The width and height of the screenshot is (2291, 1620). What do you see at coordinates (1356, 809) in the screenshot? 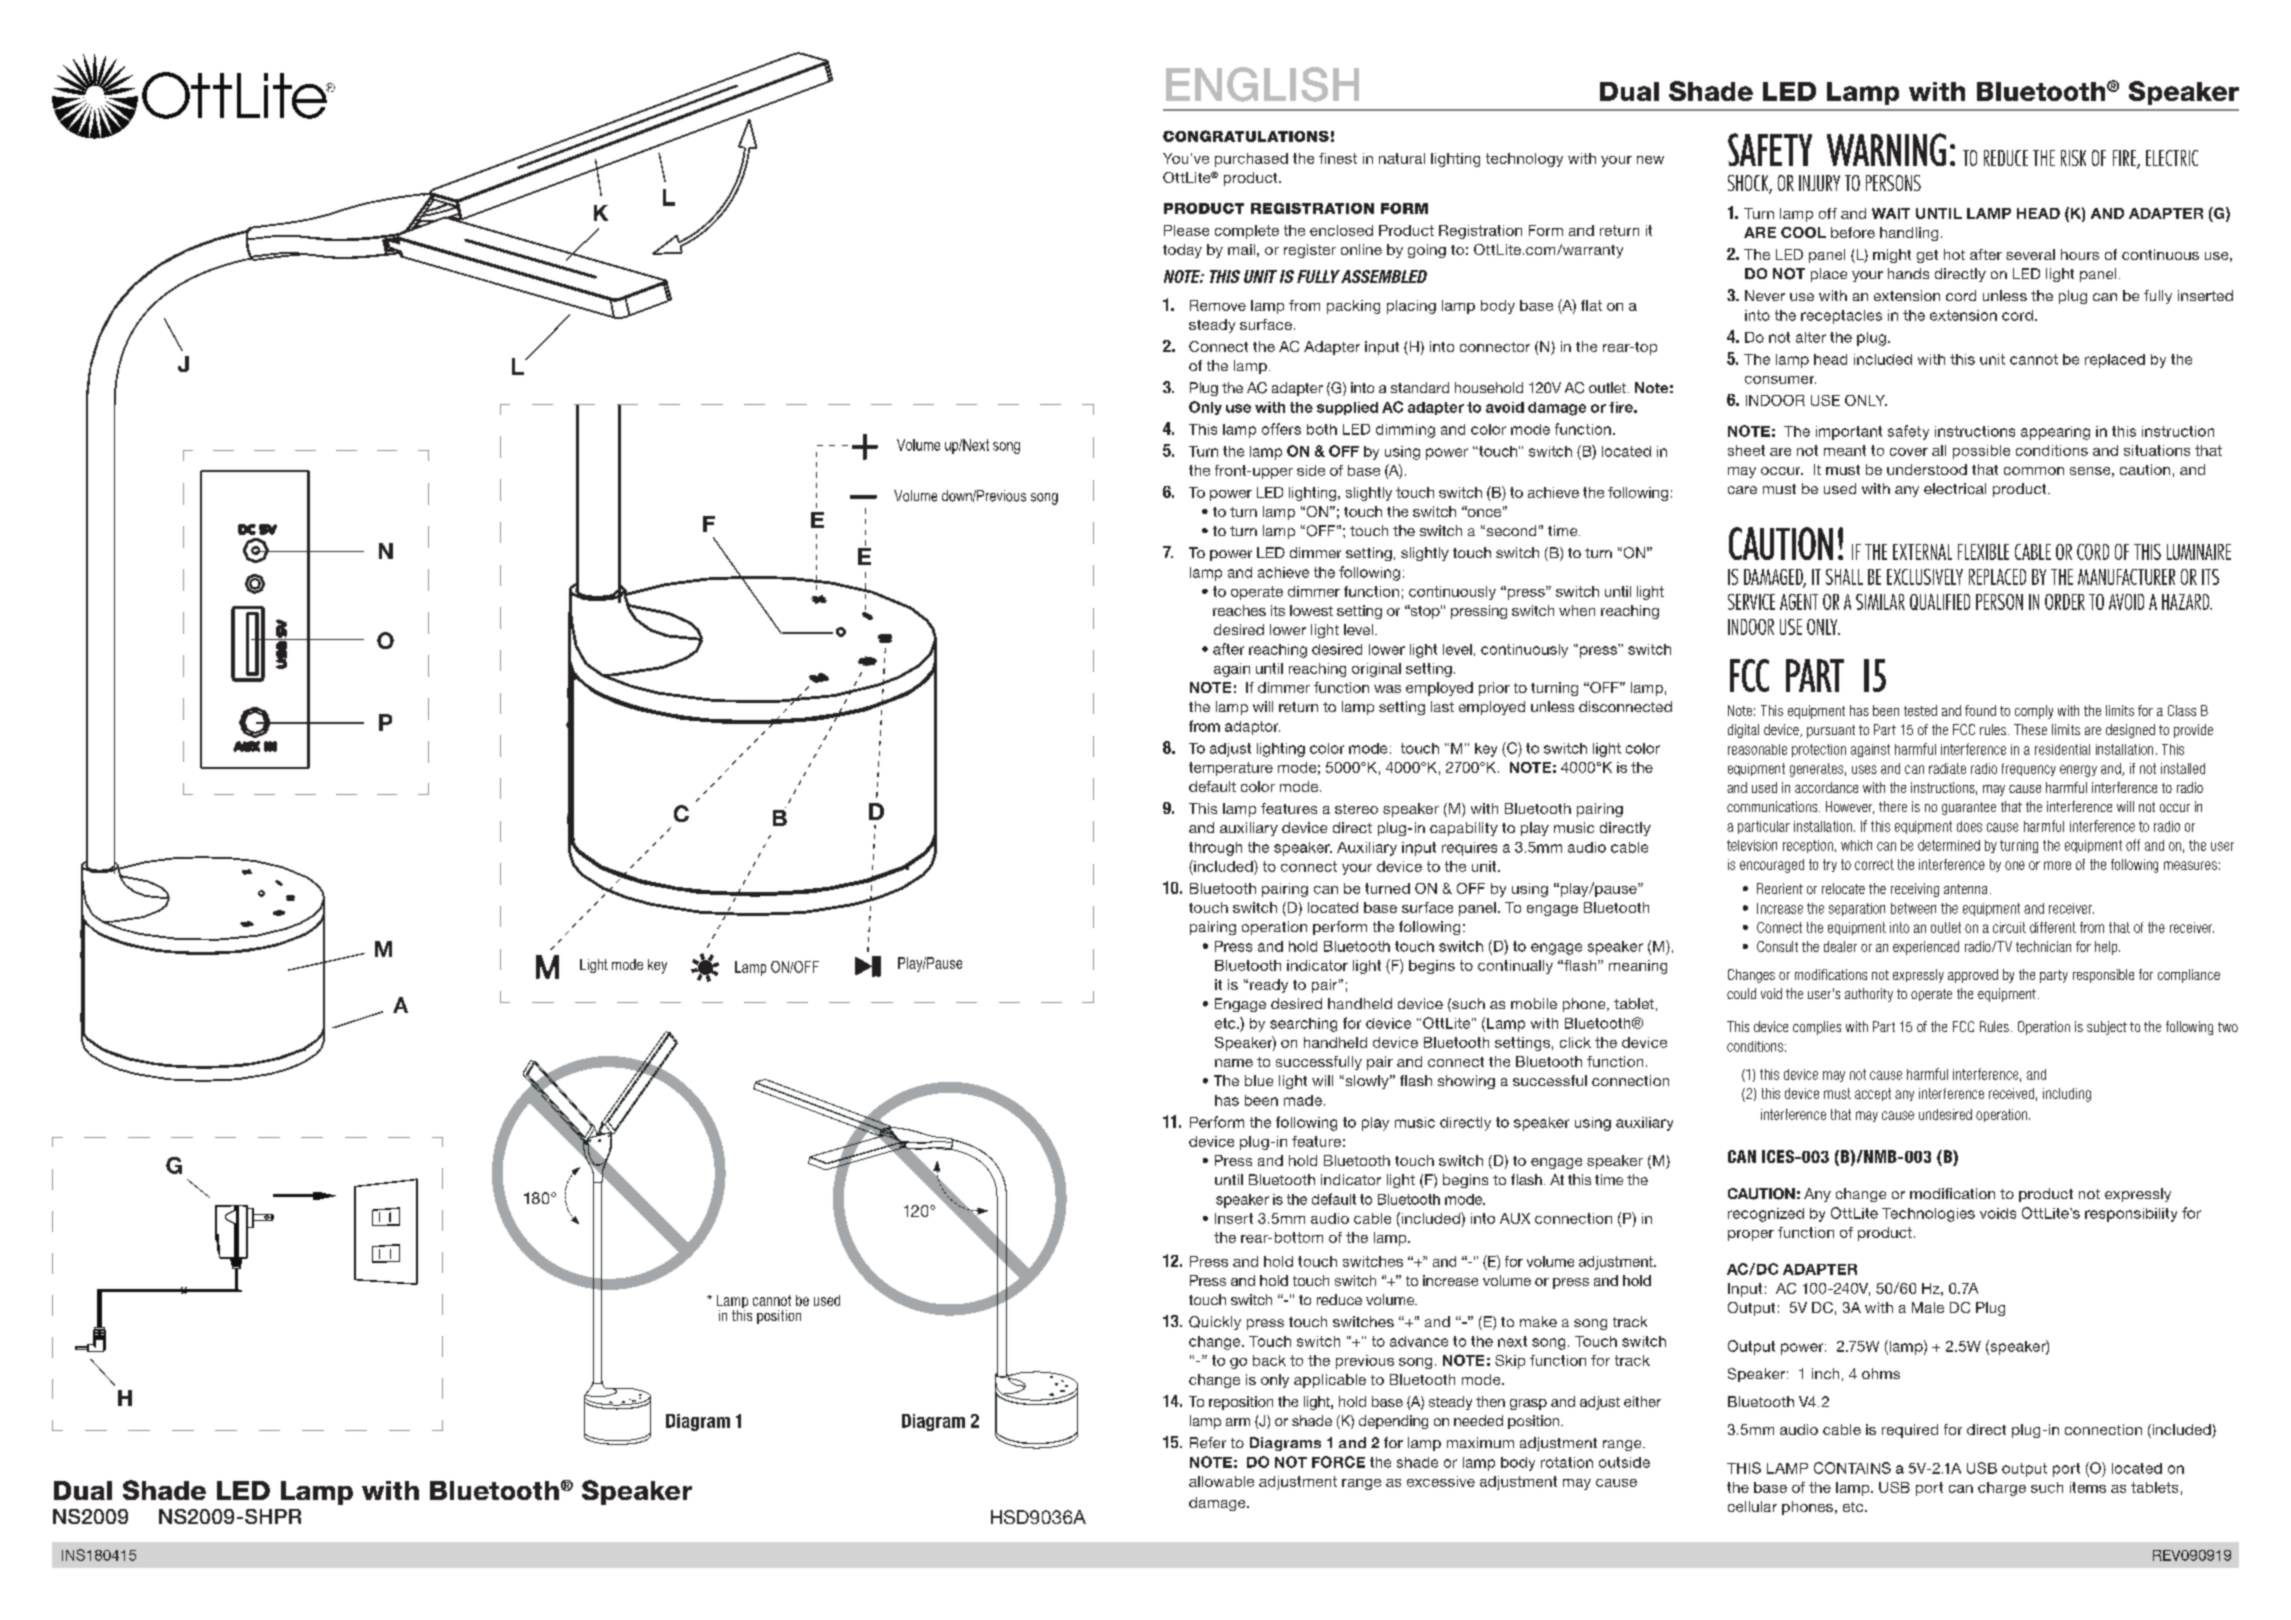
I see `stereo` at bounding box center [1356, 809].
